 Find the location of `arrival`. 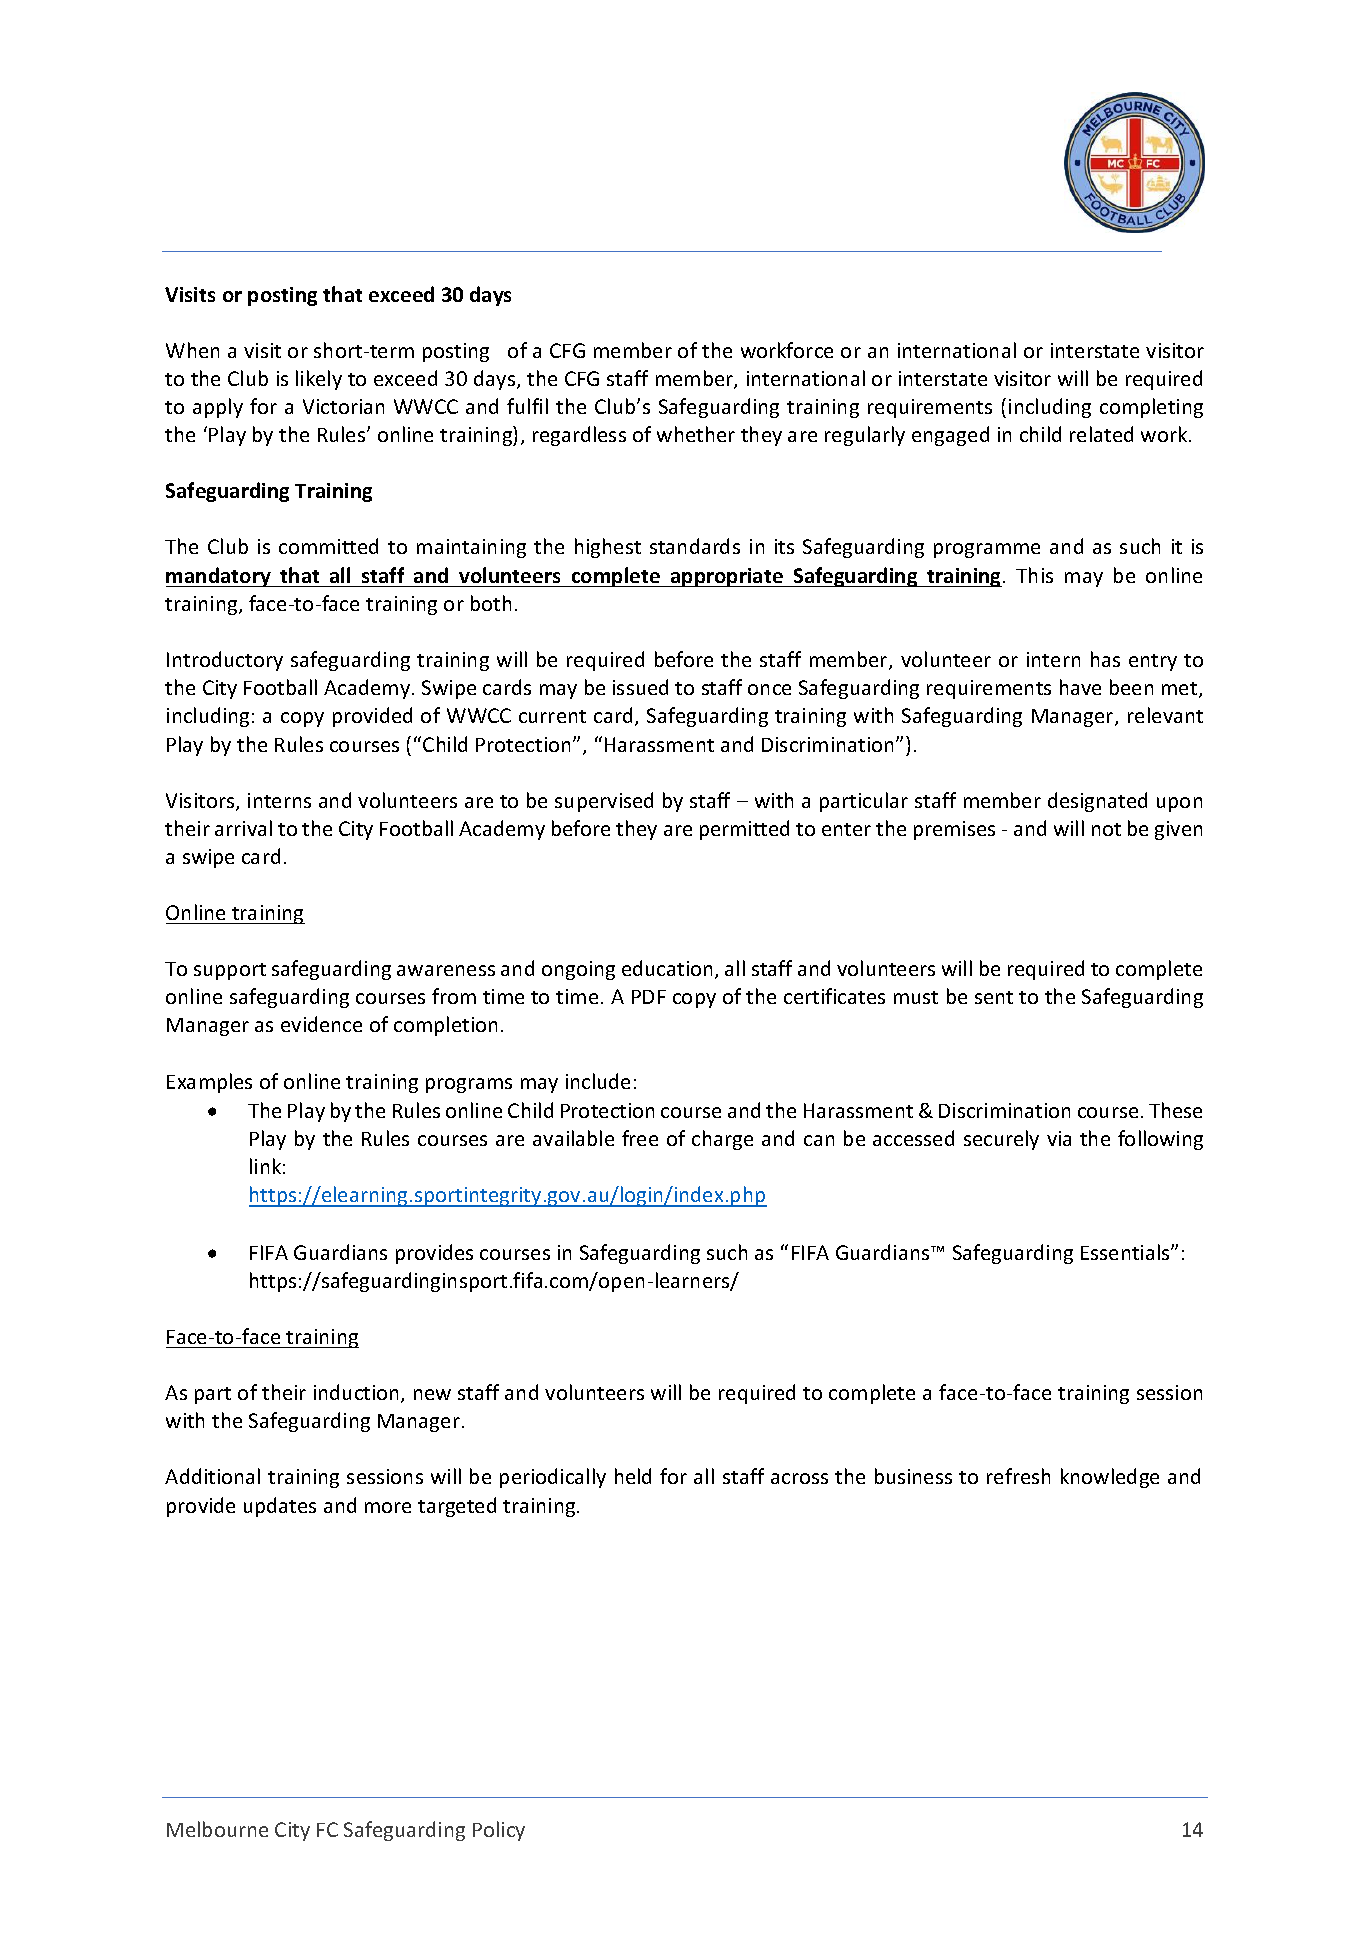

arrival is located at coordinates (243, 828).
